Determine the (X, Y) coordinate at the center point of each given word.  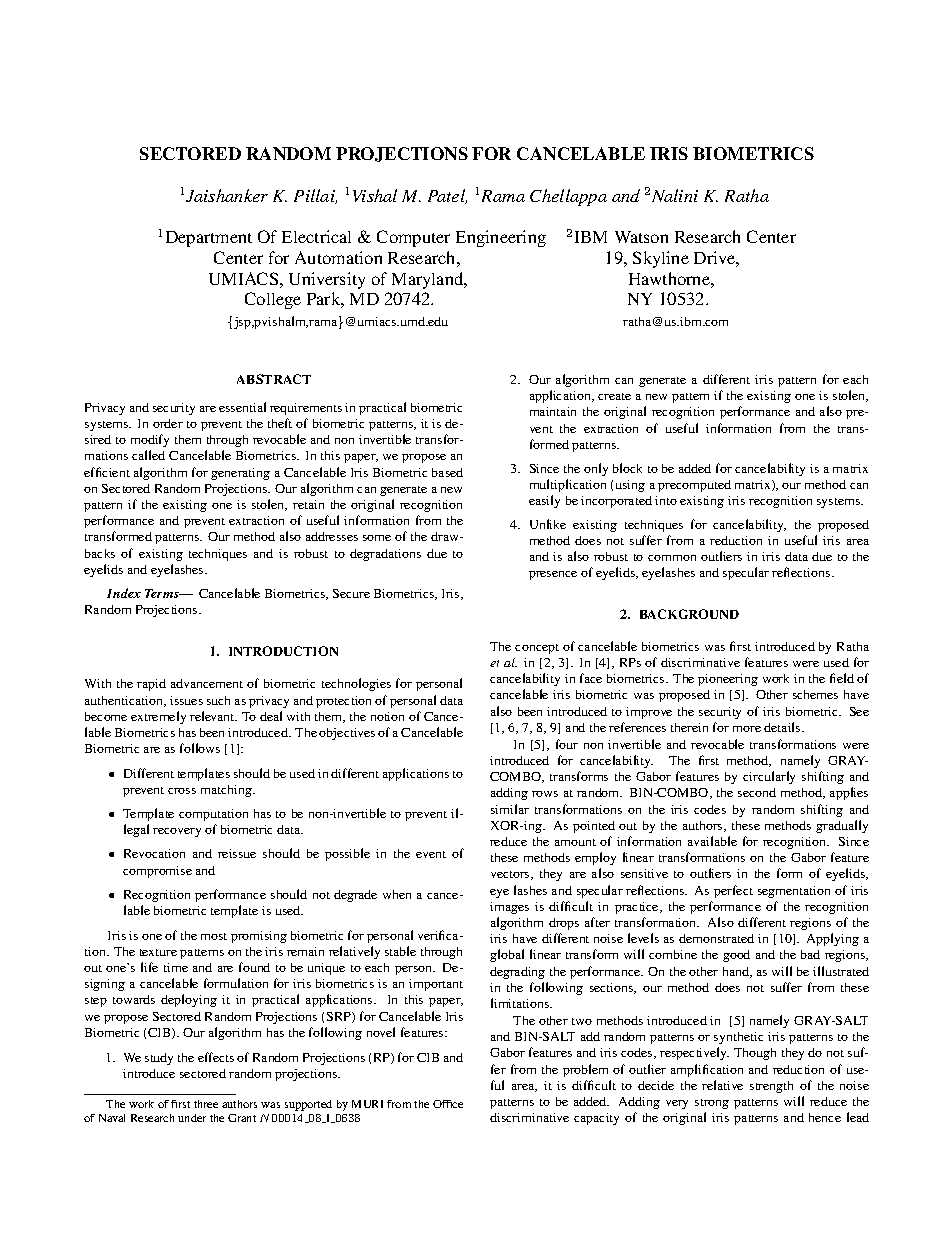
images (509, 908)
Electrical (316, 236)
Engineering (501, 238)
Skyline (661, 259)
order (168, 423)
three (206, 1104)
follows (200, 748)
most (214, 936)
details (783, 727)
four (567, 744)
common (672, 558)
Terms (163, 593)
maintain (553, 411)
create (614, 396)
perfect (733, 891)
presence (553, 575)
